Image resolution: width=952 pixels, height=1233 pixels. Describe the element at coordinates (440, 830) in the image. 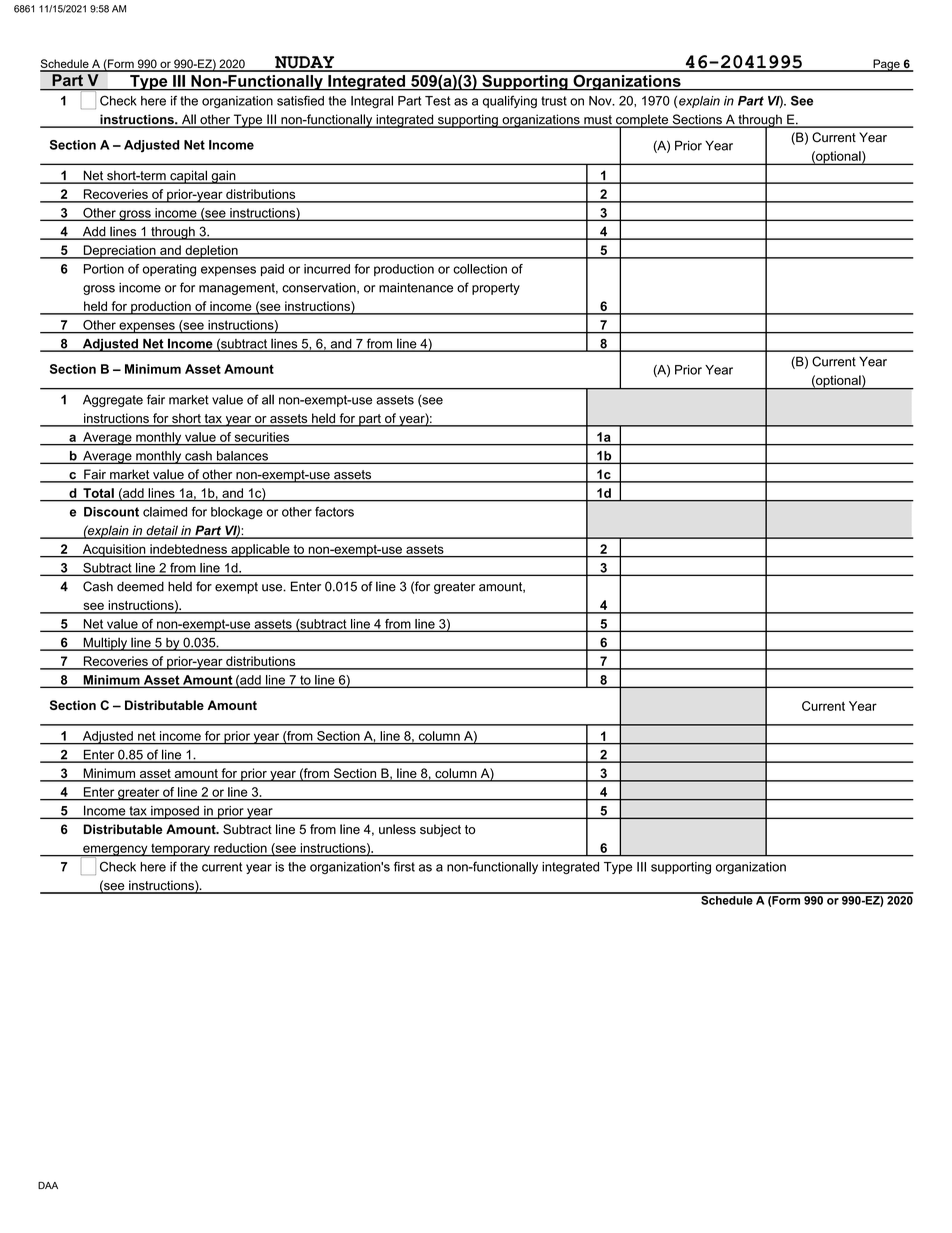

I see `subject` at that location.
